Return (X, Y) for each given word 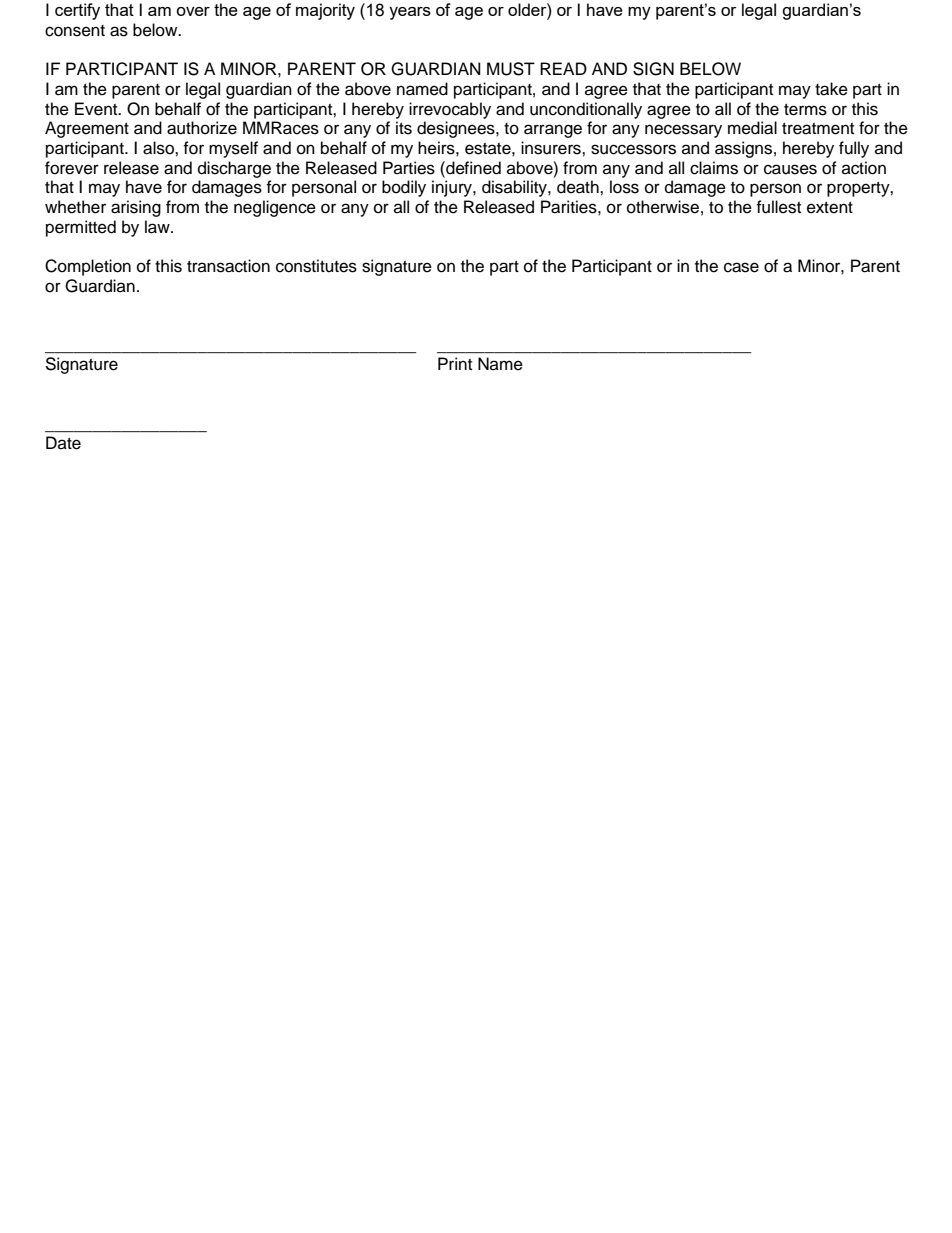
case (741, 267)
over (193, 11)
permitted (81, 228)
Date (63, 443)
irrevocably (450, 110)
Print (455, 363)
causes (790, 169)
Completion (88, 267)
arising (136, 208)
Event (97, 109)
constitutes (316, 266)
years (410, 13)
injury (453, 188)
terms (805, 110)
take (831, 89)
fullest (778, 207)
